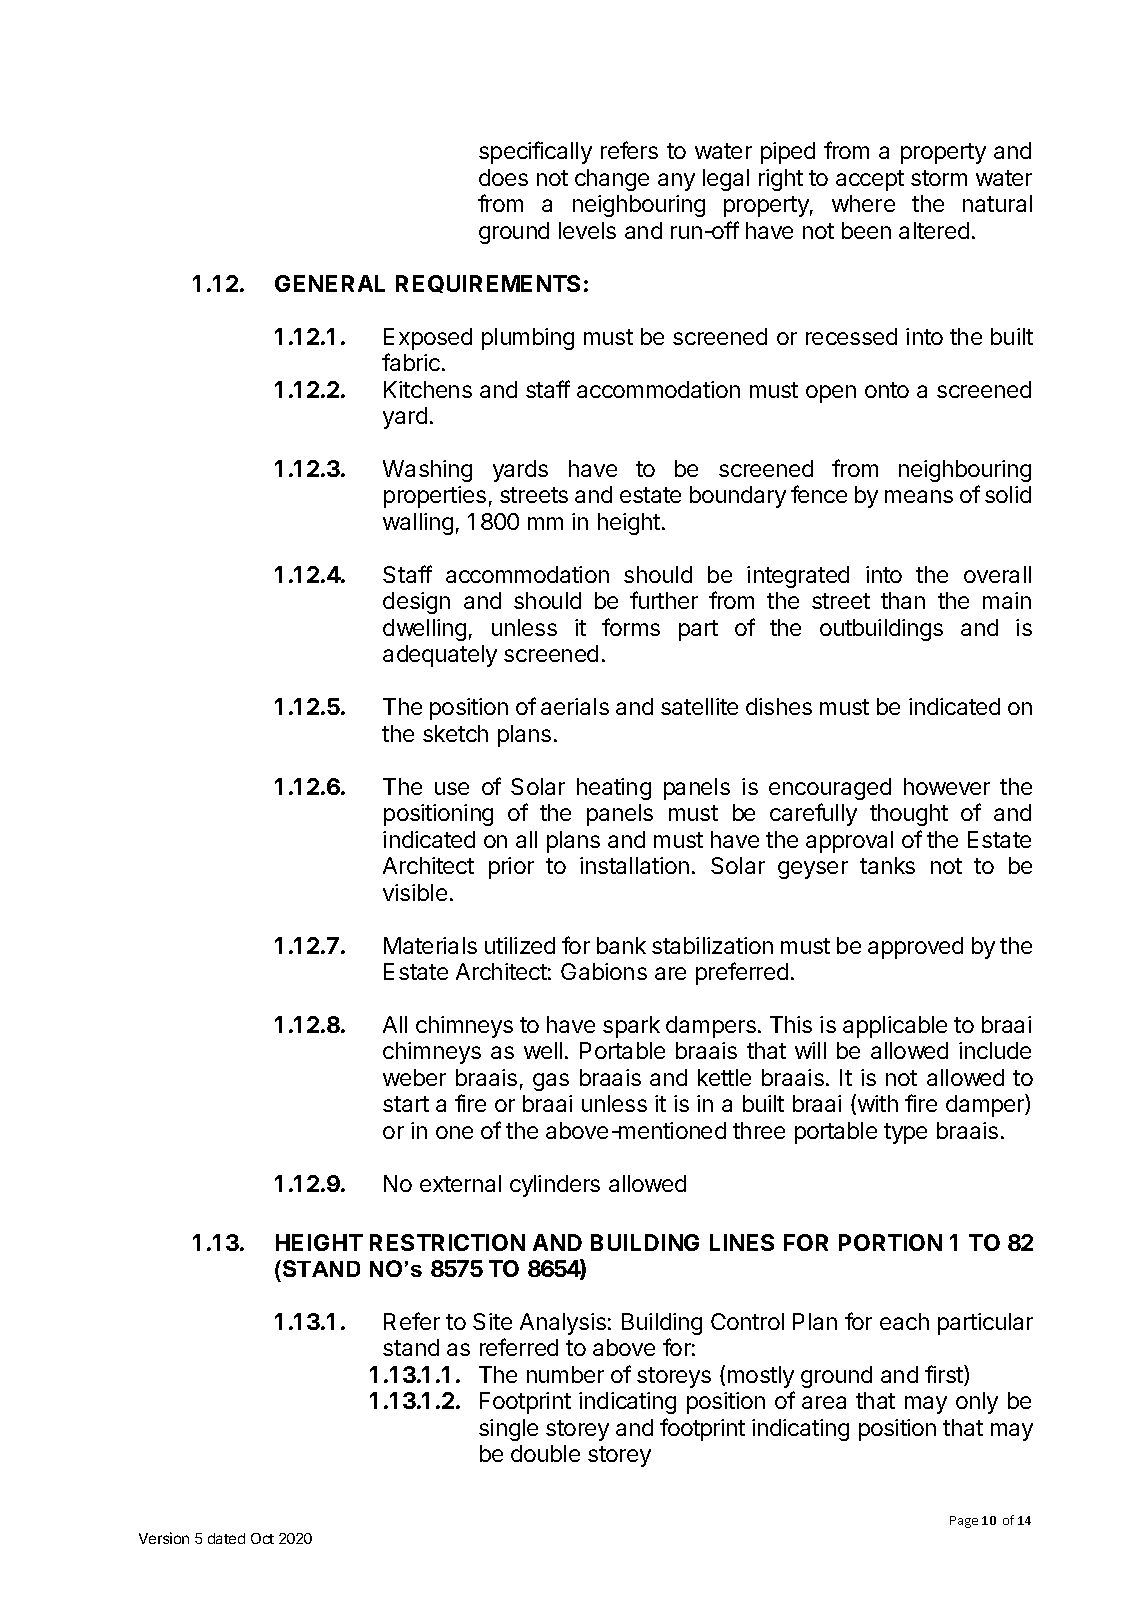  Describe the element at coordinates (634, 865) in the screenshot. I see `installation` at that location.
